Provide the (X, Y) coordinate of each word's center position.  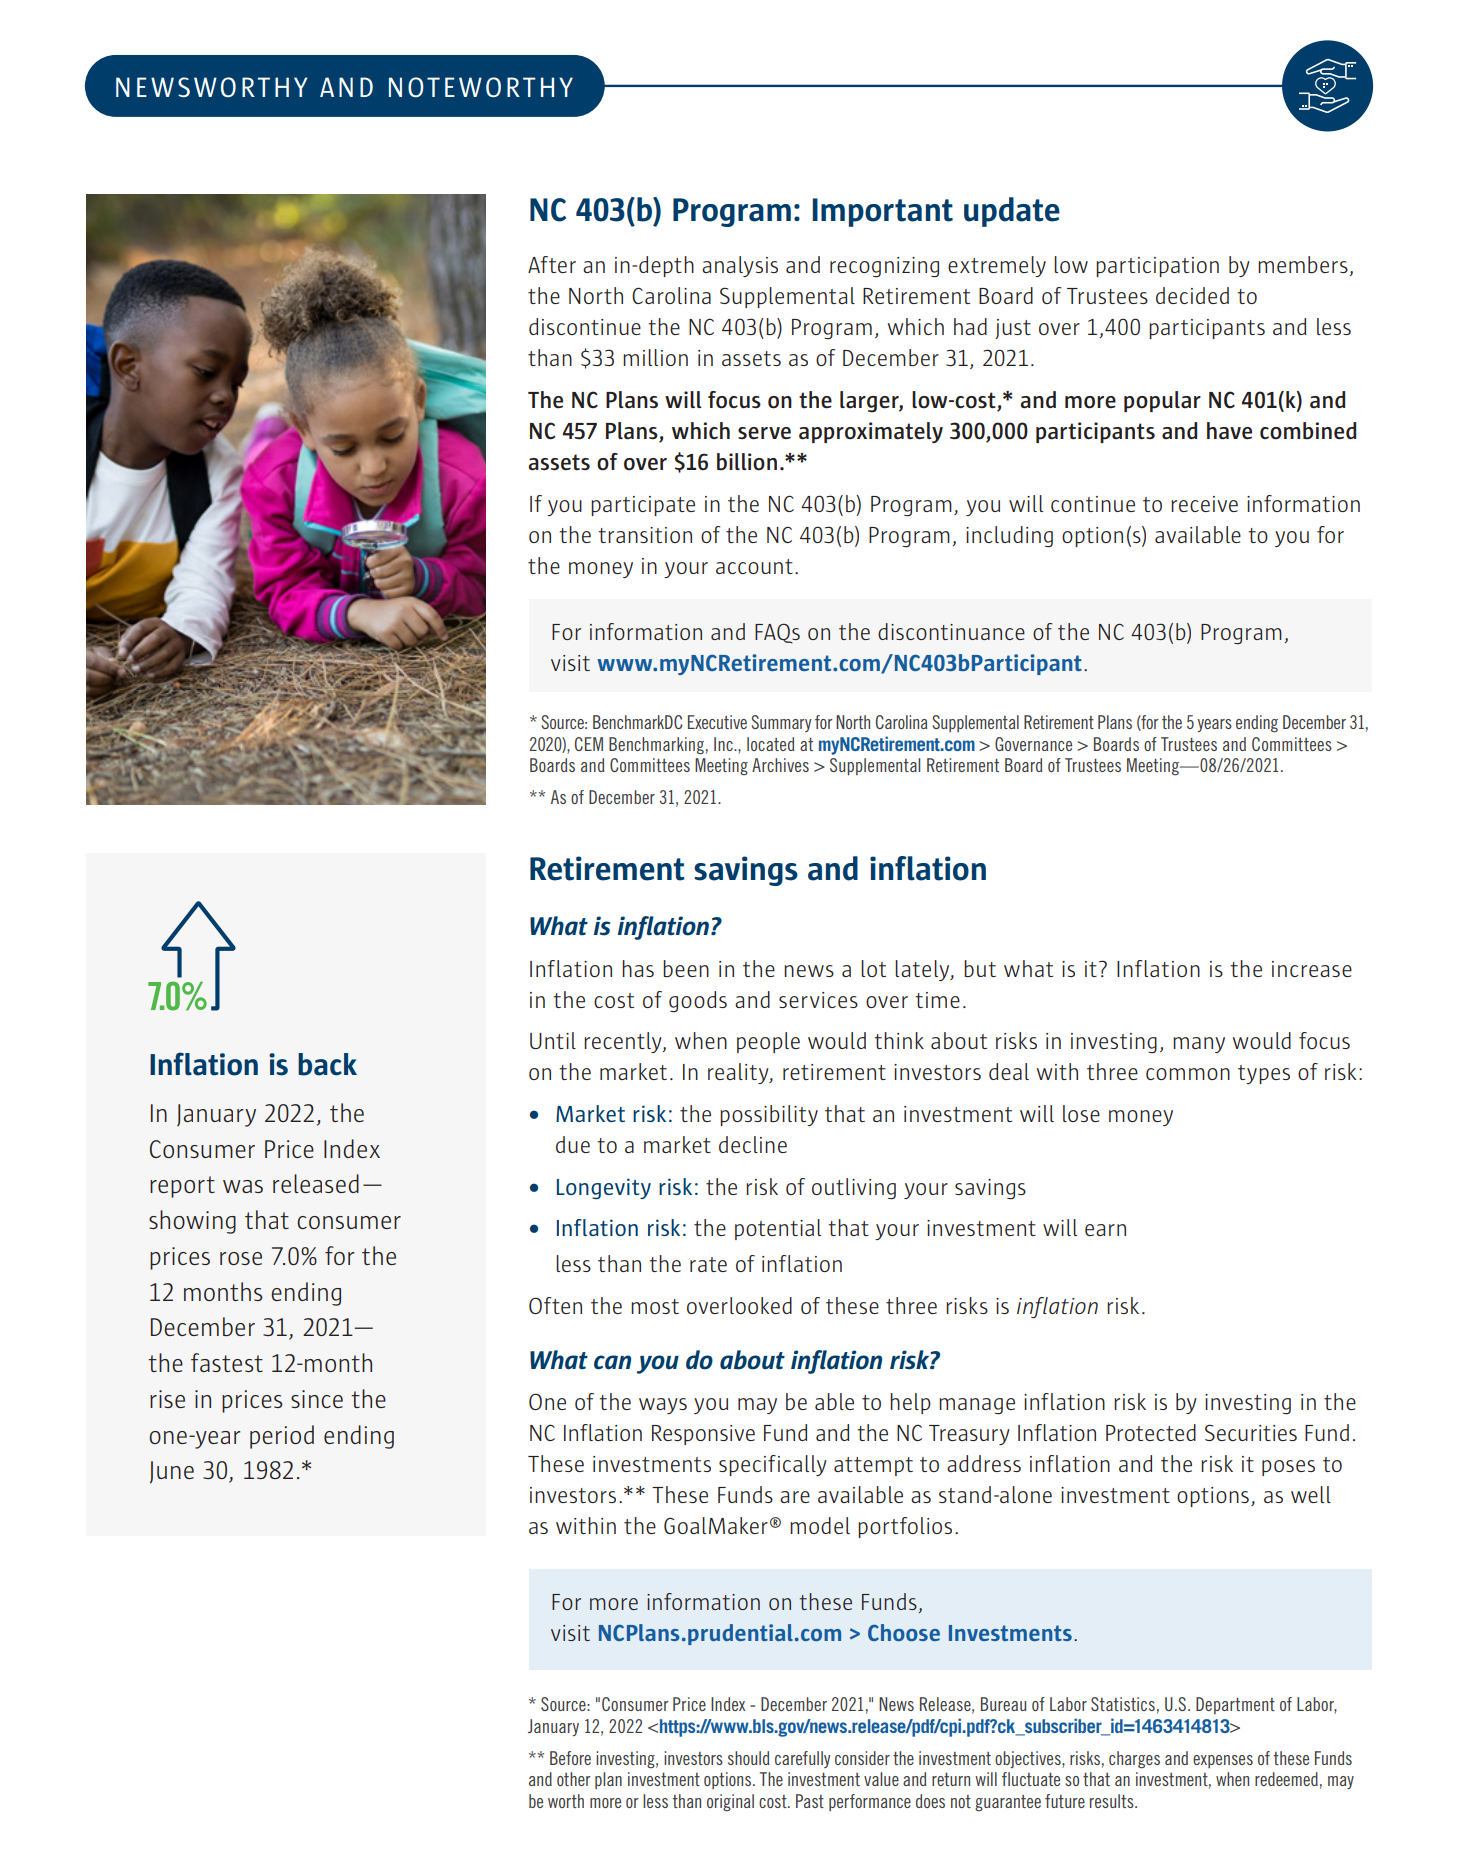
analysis (740, 266)
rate (708, 1264)
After (552, 264)
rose (241, 1258)
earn (1105, 1230)
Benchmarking (656, 745)
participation (1157, 267)
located (770, 744)
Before (570, 1758)
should (748, 1758)
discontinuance (951, 631)
